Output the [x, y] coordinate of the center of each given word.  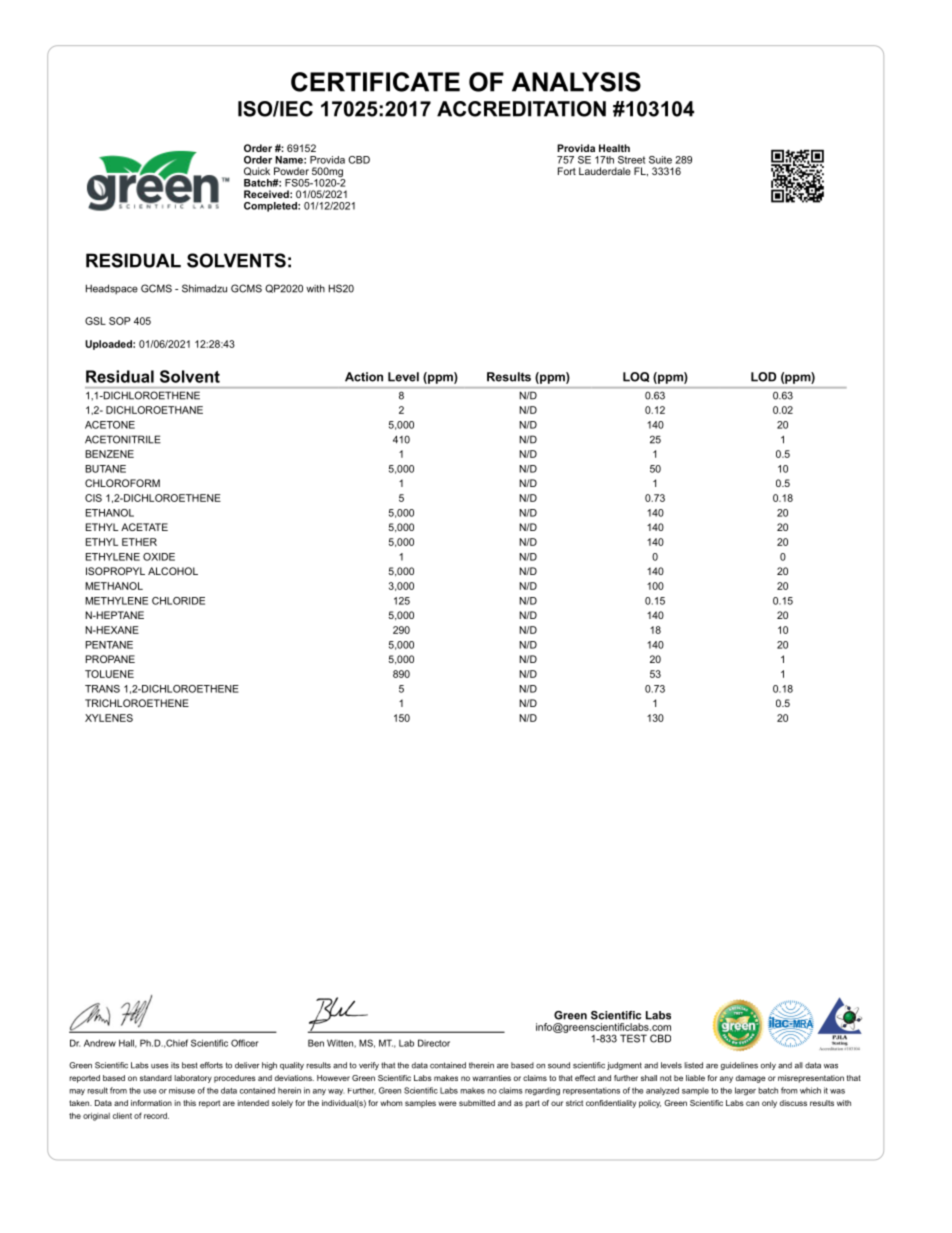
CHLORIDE [178, 601]
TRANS [102, 689]
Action [364, 377]
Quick [257, 171]
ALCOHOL [173, 571]
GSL [95, 321]
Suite [660, 160]
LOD [763, 377]
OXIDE [159, 557]
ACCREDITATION [521, 109]
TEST [633, 1038]
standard [156, 1078]
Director [434, 1043]
